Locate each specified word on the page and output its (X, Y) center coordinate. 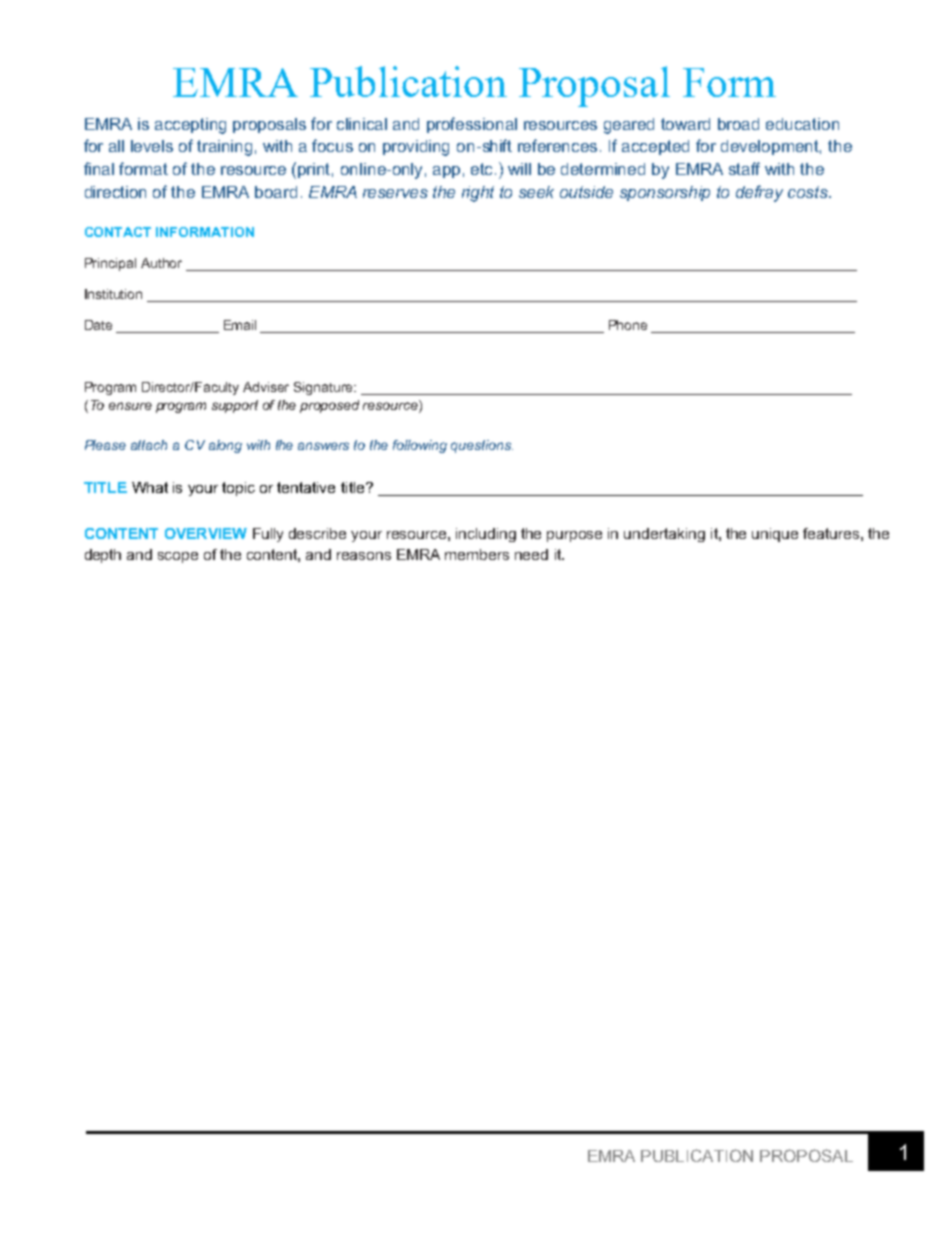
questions (482, 446)
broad (738, 124)
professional (472, 125)
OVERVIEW (206, 533)
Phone (628, 325)
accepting (190, 126)
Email (240, 325)
